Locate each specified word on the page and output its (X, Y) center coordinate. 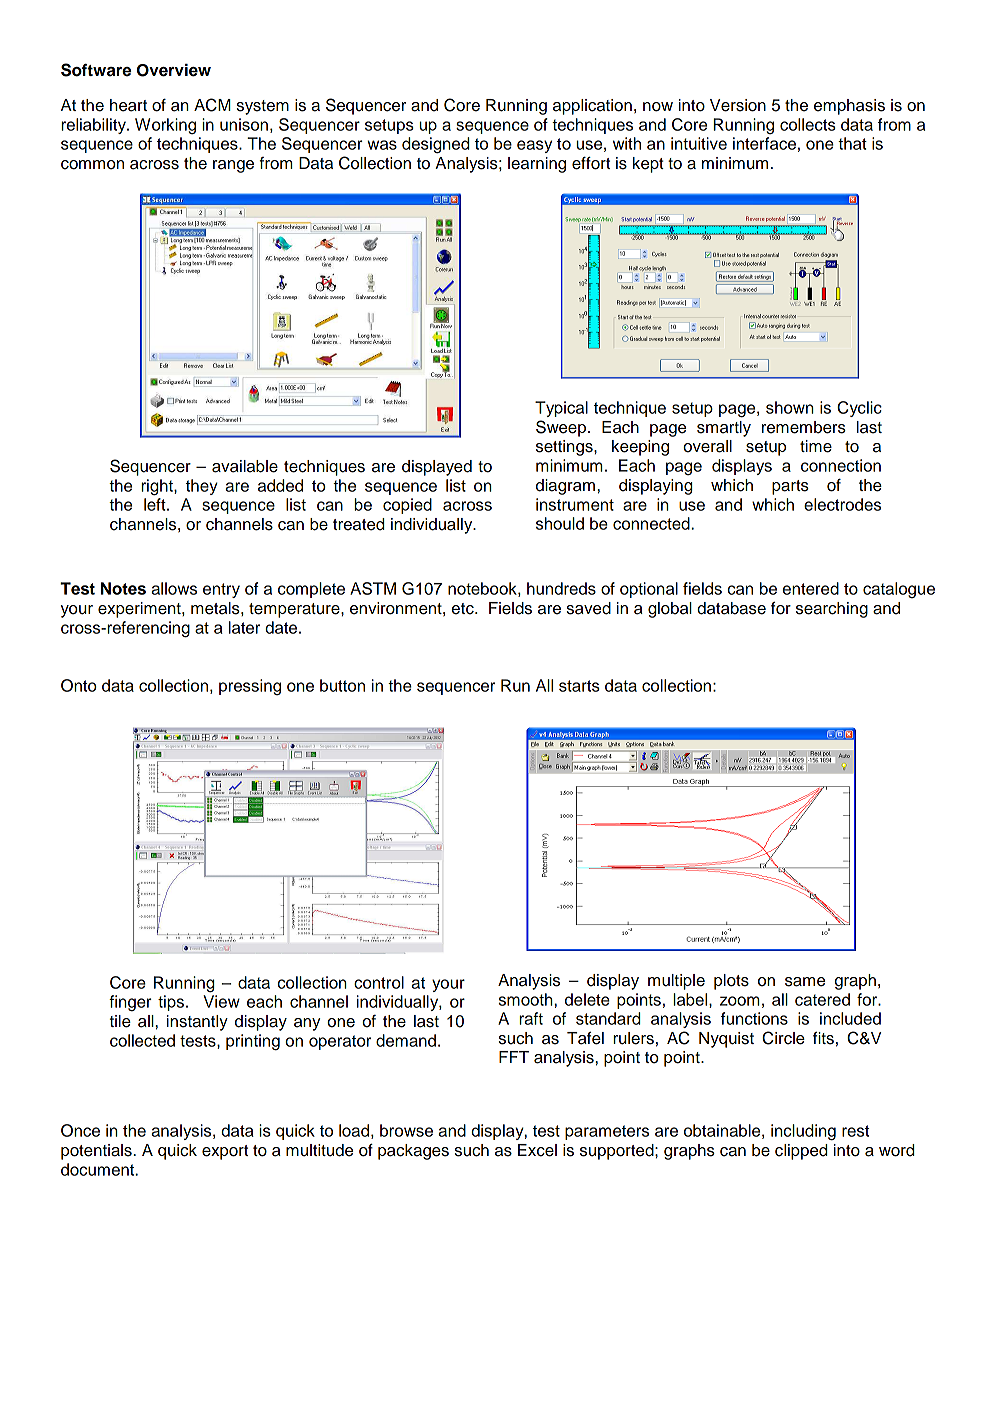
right (158, 487)
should (560, 523)
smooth (527, 999)
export (225, 1152)
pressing (250, 687)
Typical (561, 409)
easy (534, 146)
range (233, 166)
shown (790, 407)
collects (808, 124)
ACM (212, 105)
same (805, 982)
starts (579, 686)
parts (790, 487)
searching (832, 610)
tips (171, 1003)
